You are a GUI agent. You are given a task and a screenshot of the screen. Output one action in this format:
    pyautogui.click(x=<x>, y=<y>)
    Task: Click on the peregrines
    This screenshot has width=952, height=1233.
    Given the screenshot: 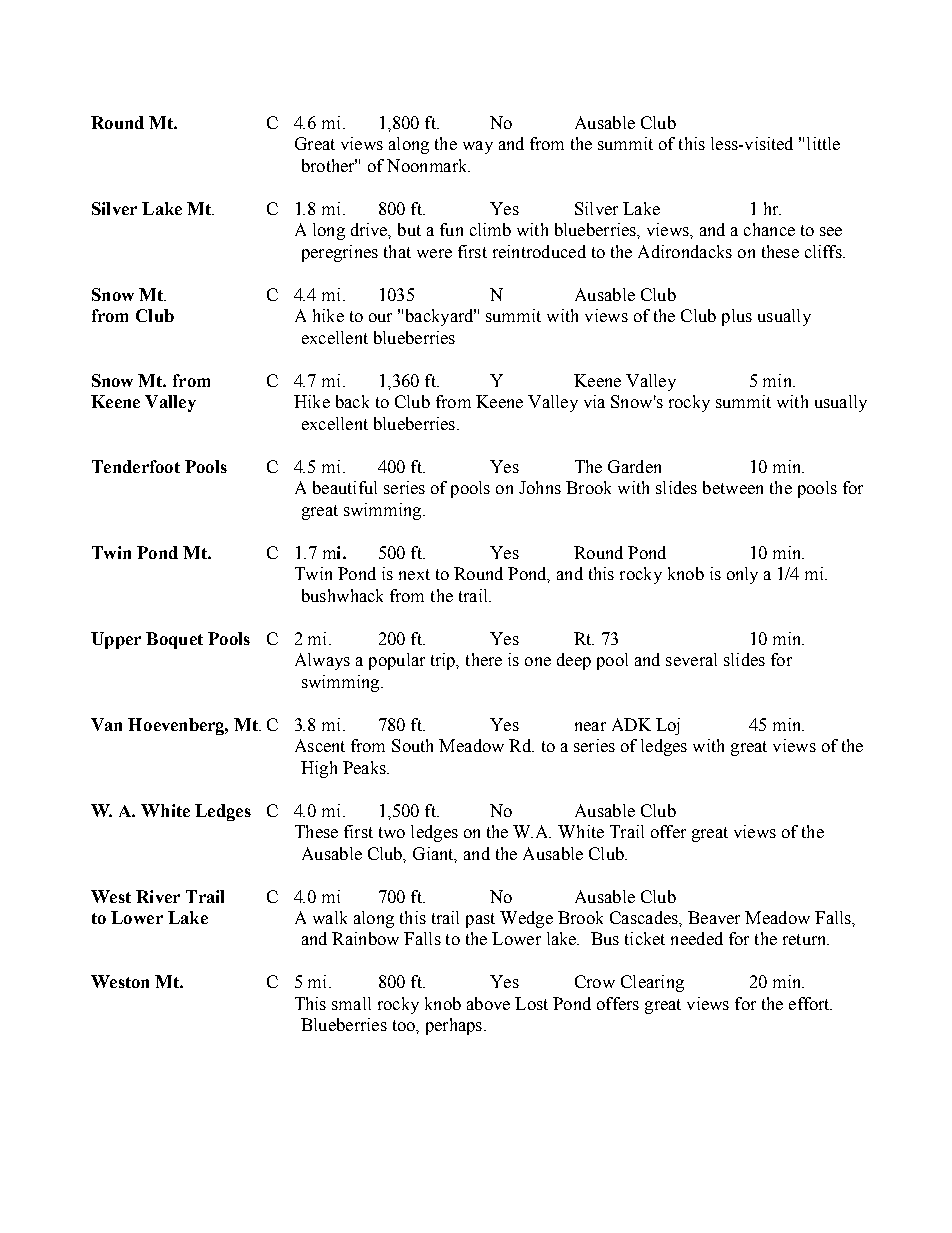 What is the action you would take?
    pyautogui.click(x=340, y=253)
